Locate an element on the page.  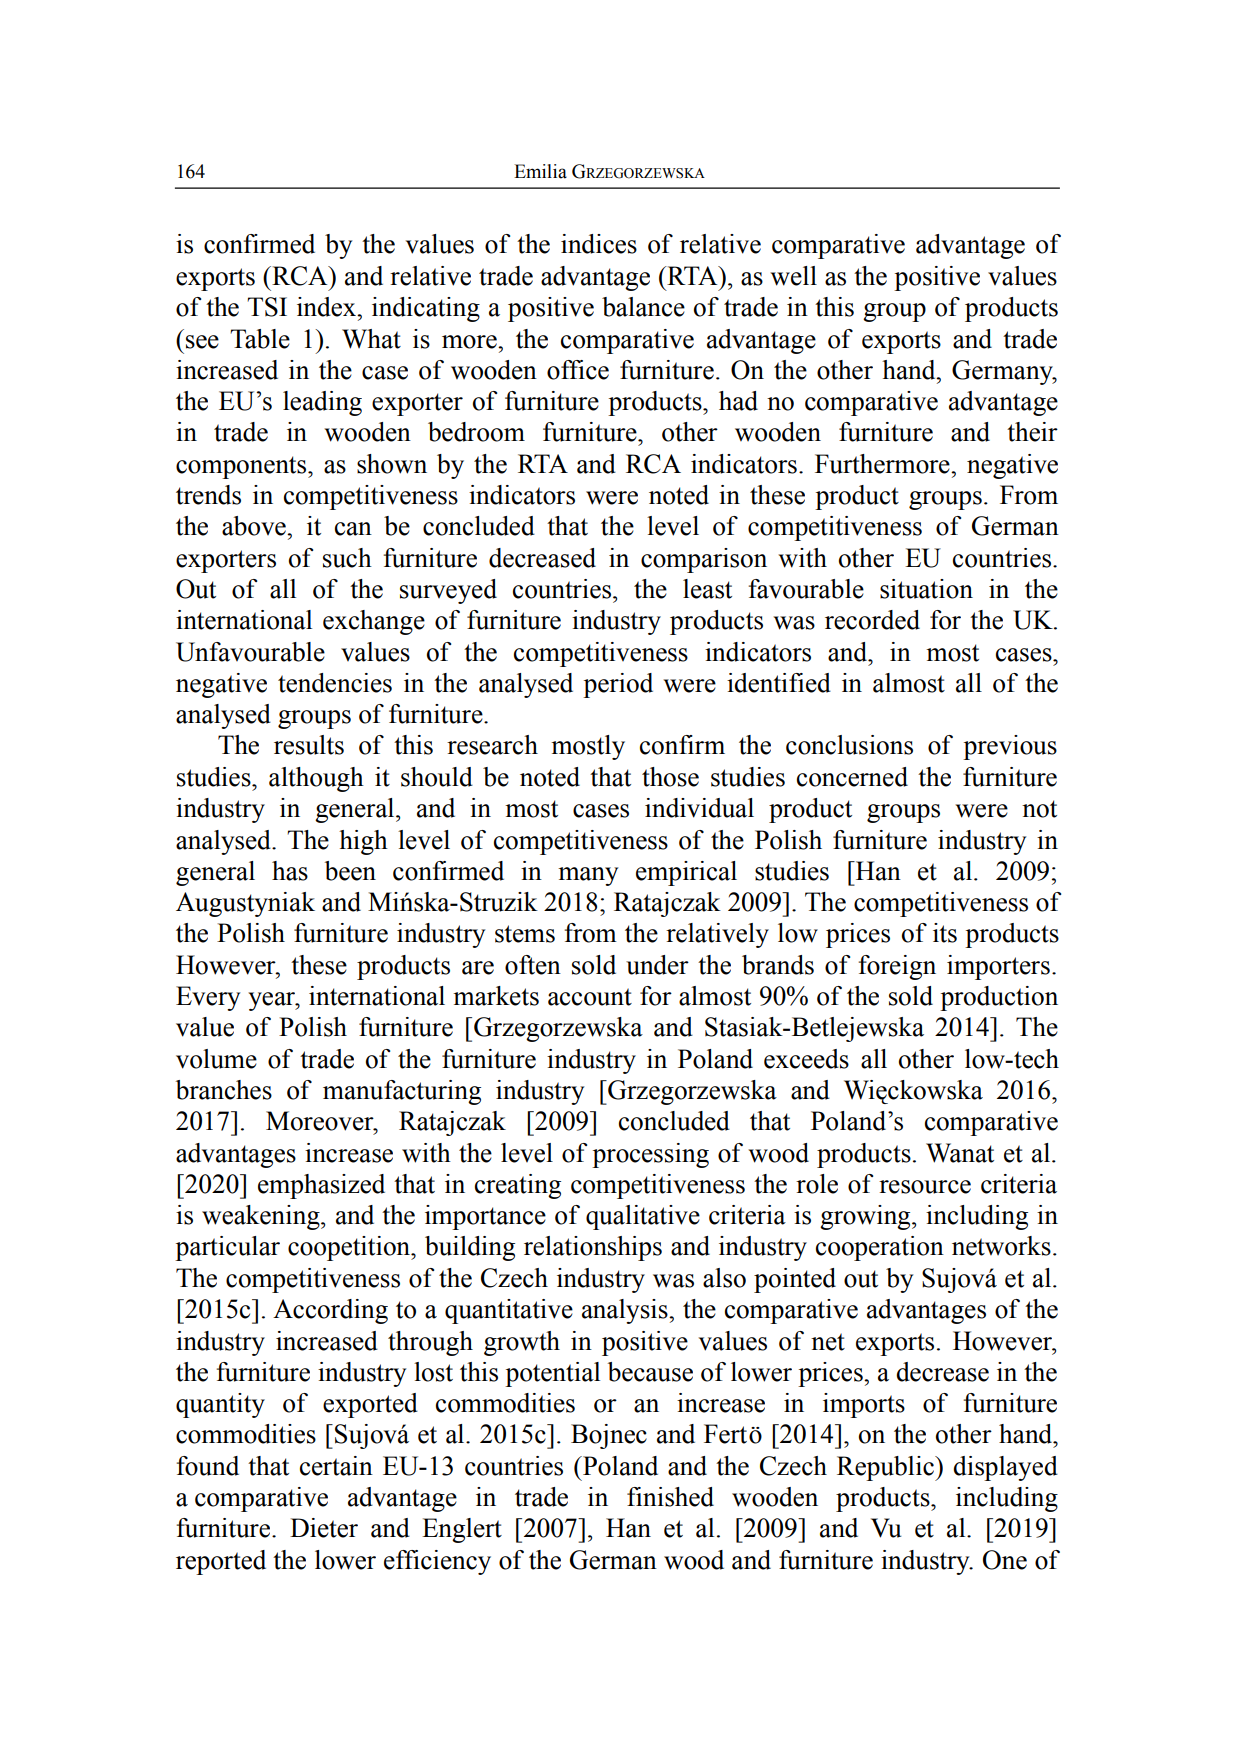
comparison is located at coordinates (704, 560).
